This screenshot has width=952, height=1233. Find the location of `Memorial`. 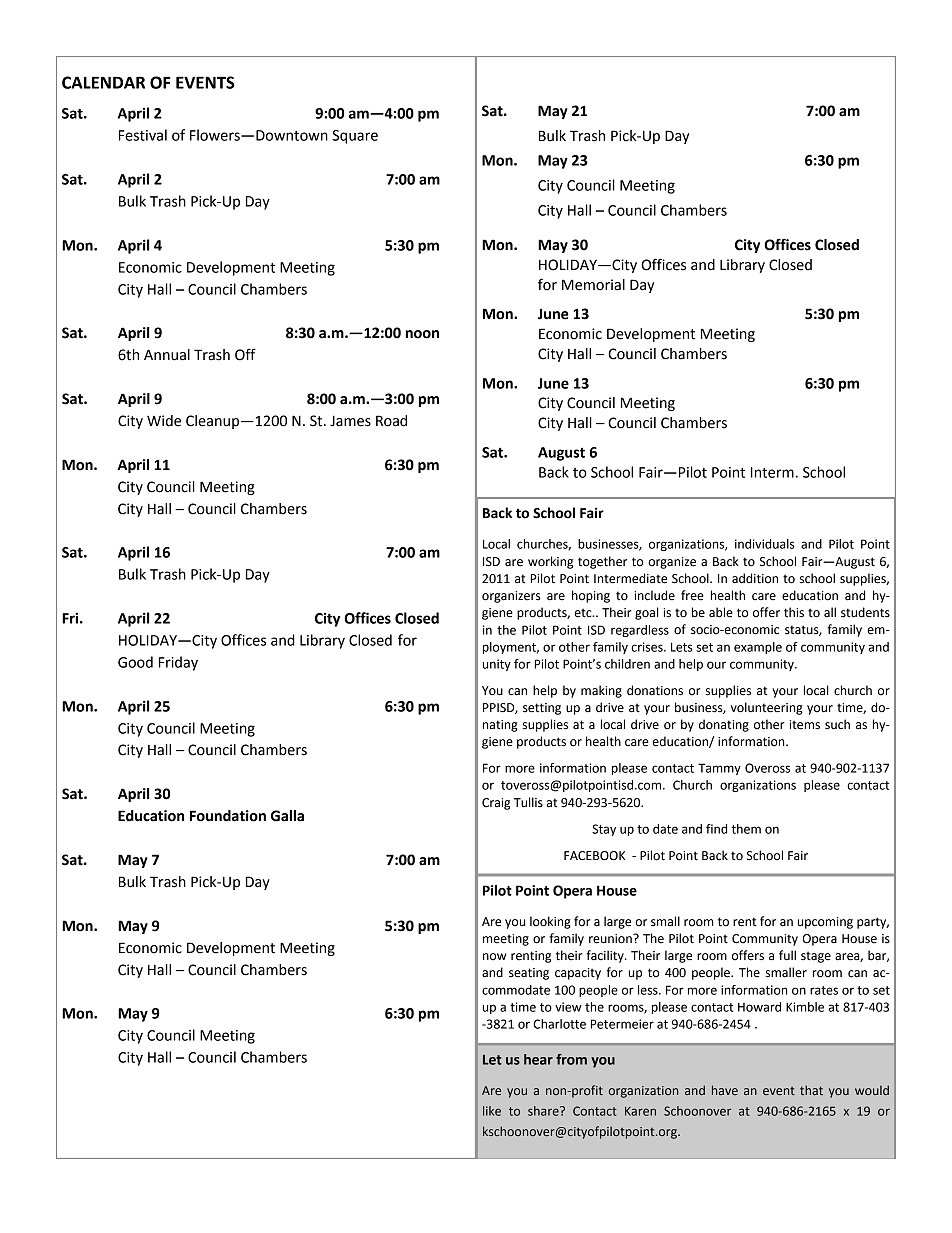

Memorial is located at coordinates (593, 285).
